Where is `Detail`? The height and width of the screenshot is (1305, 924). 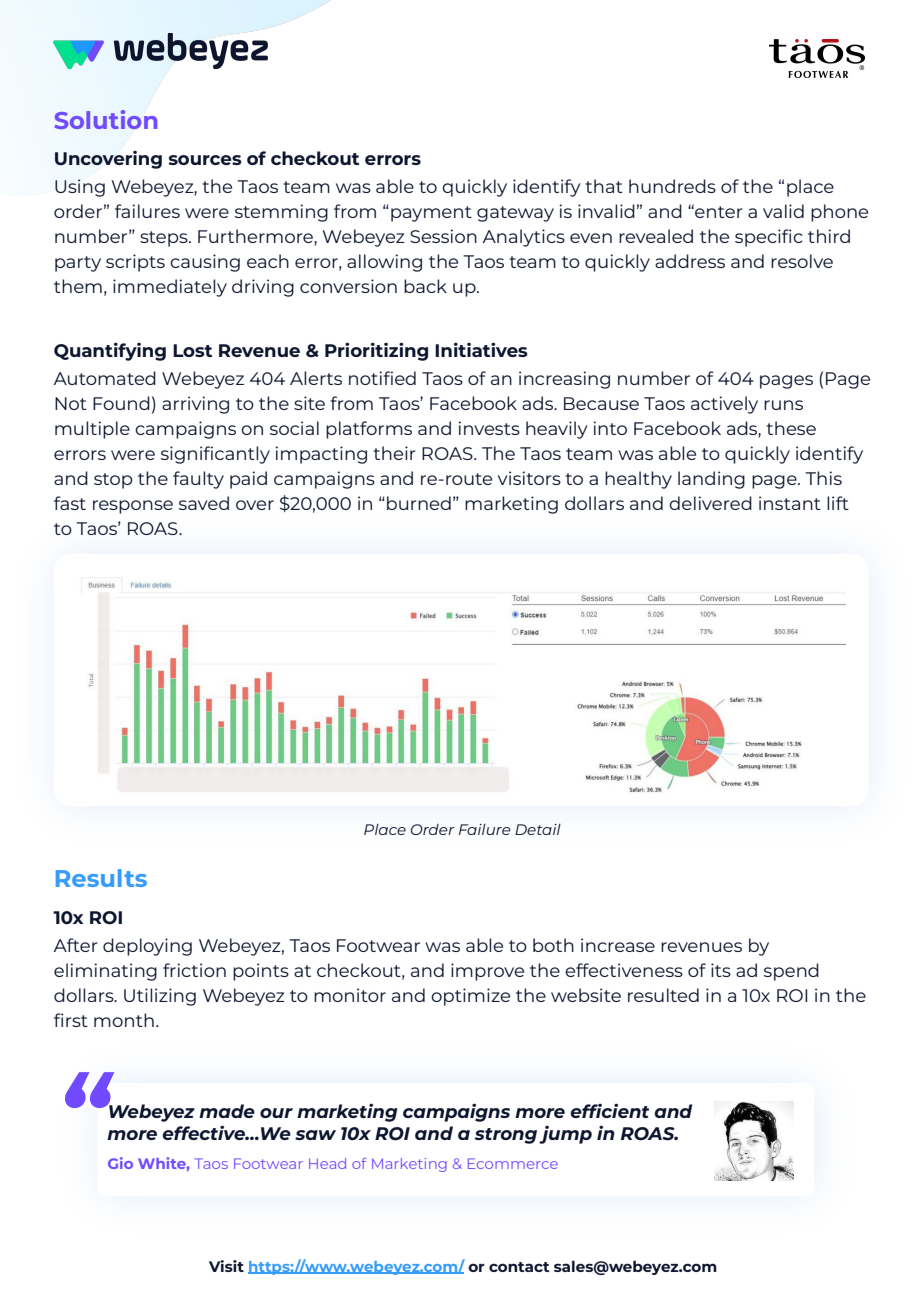
Detail is located at coordinates (538, 829).
